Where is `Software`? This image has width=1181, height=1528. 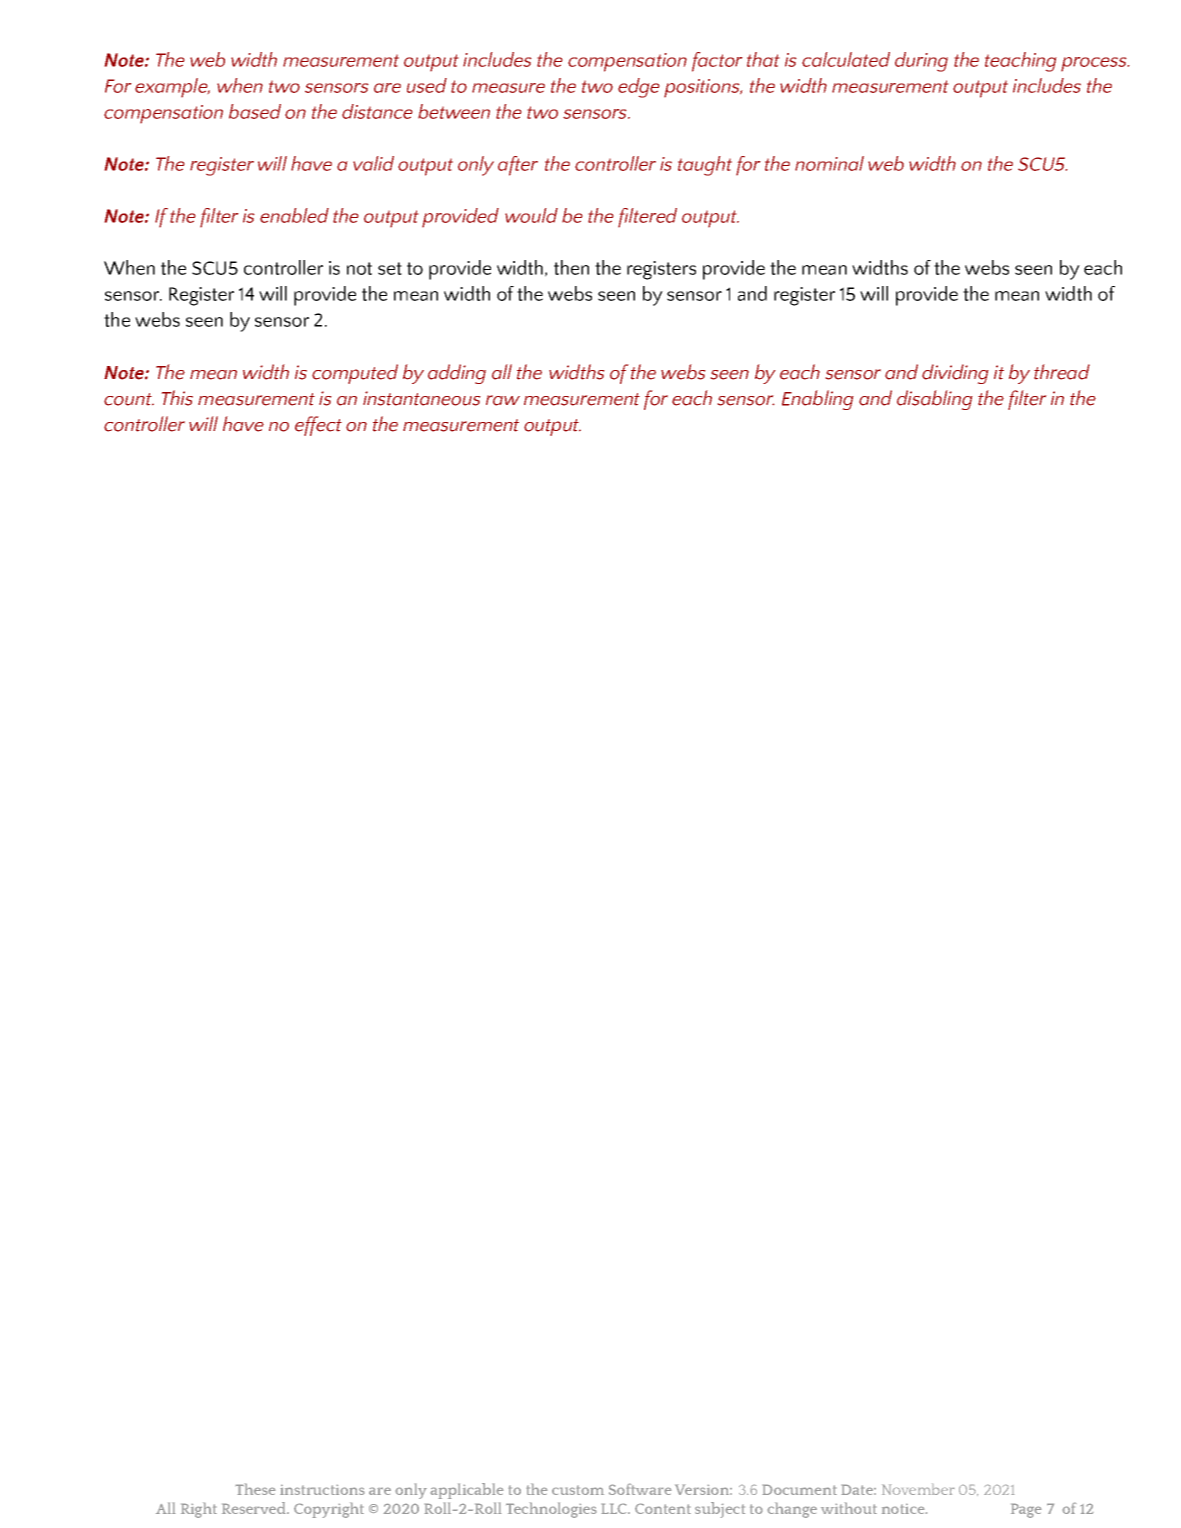
Software is located at coordinates (640, 1489).
